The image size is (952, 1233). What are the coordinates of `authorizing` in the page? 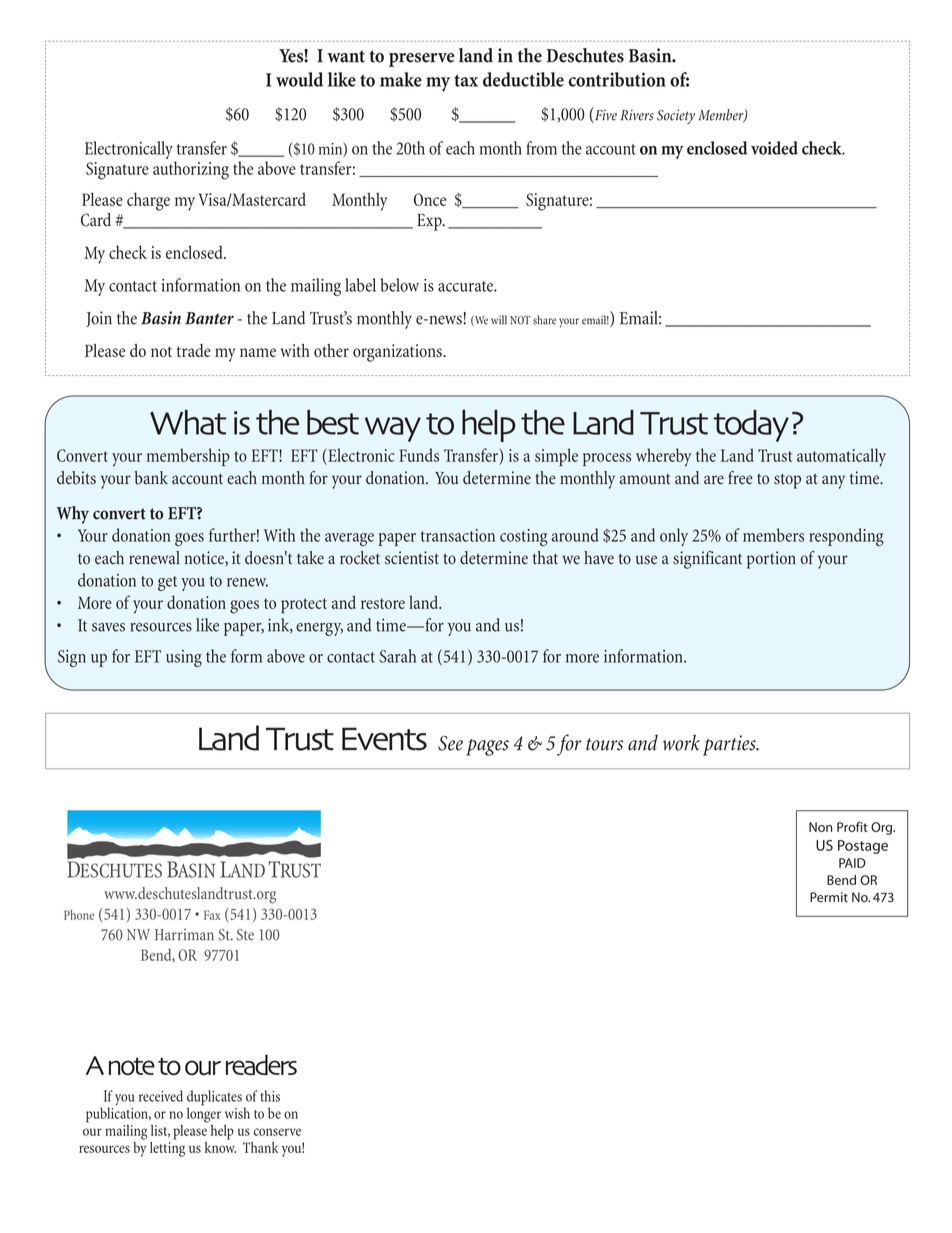 It's located at (191, 170).
